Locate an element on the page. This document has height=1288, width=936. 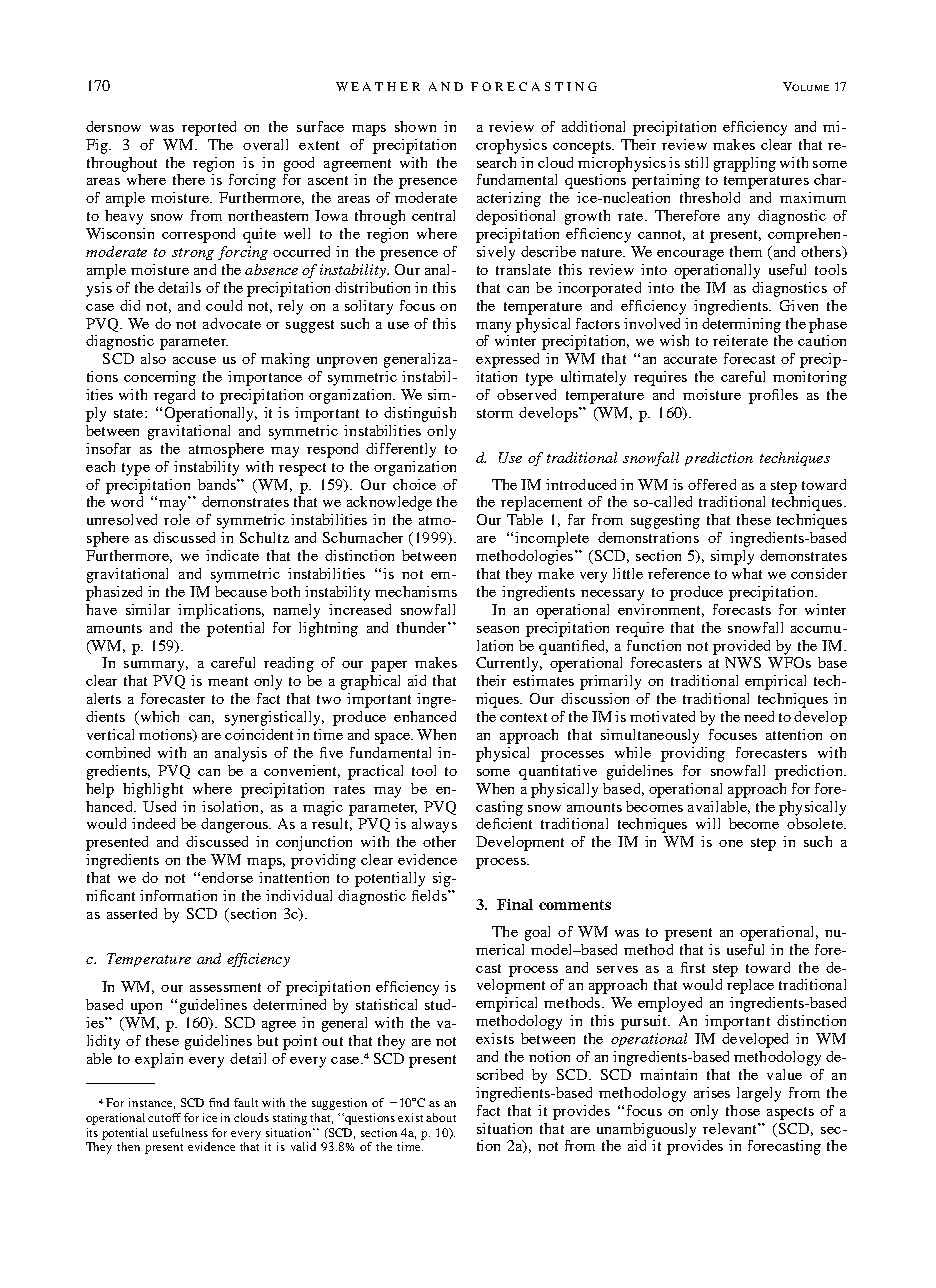
similar is located at coordinates (148, 609).
